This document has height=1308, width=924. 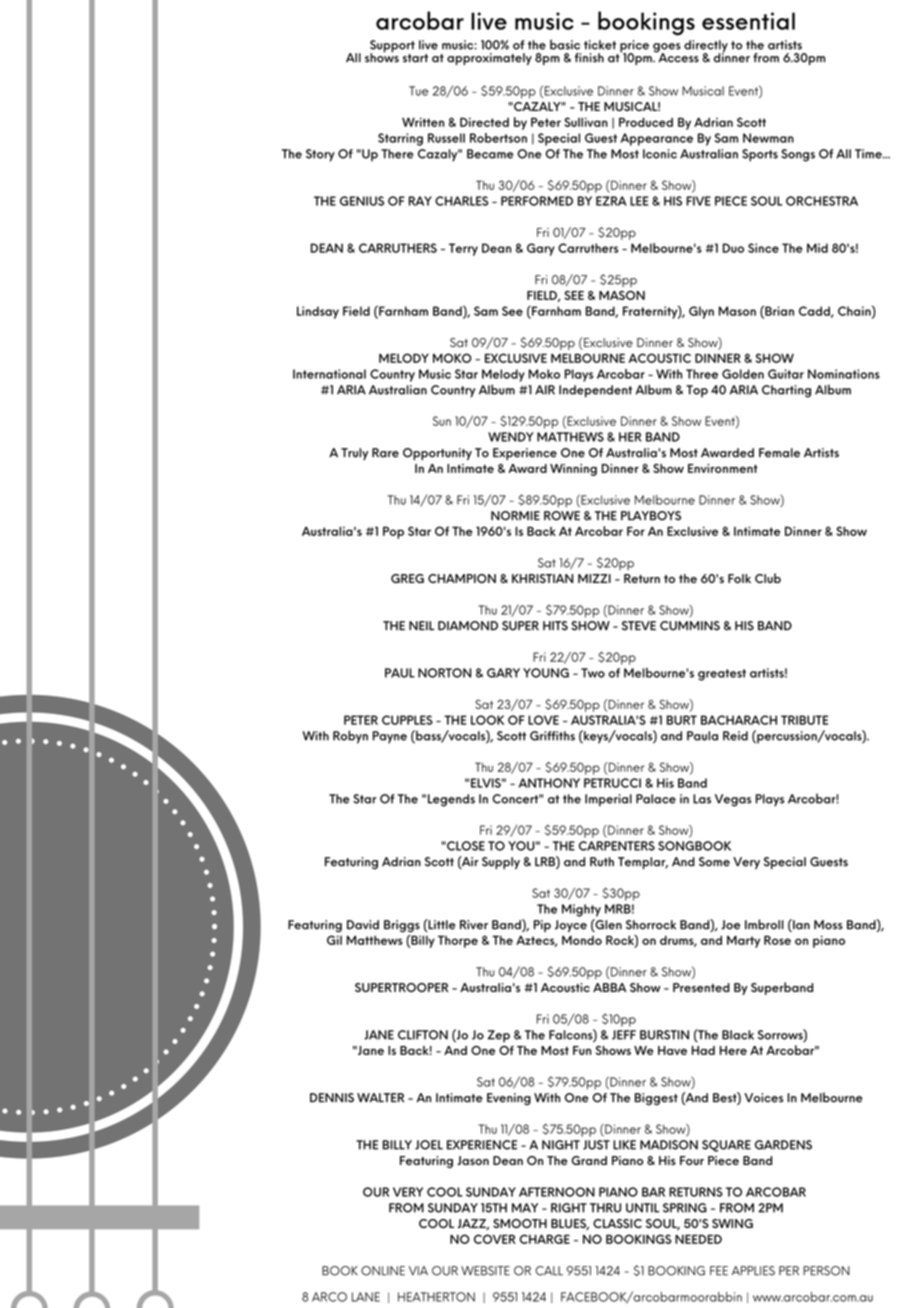 What do you see at coordinates (549, 783) in the document?
I see `ANTHONY` at bounding box center [549, 783].
